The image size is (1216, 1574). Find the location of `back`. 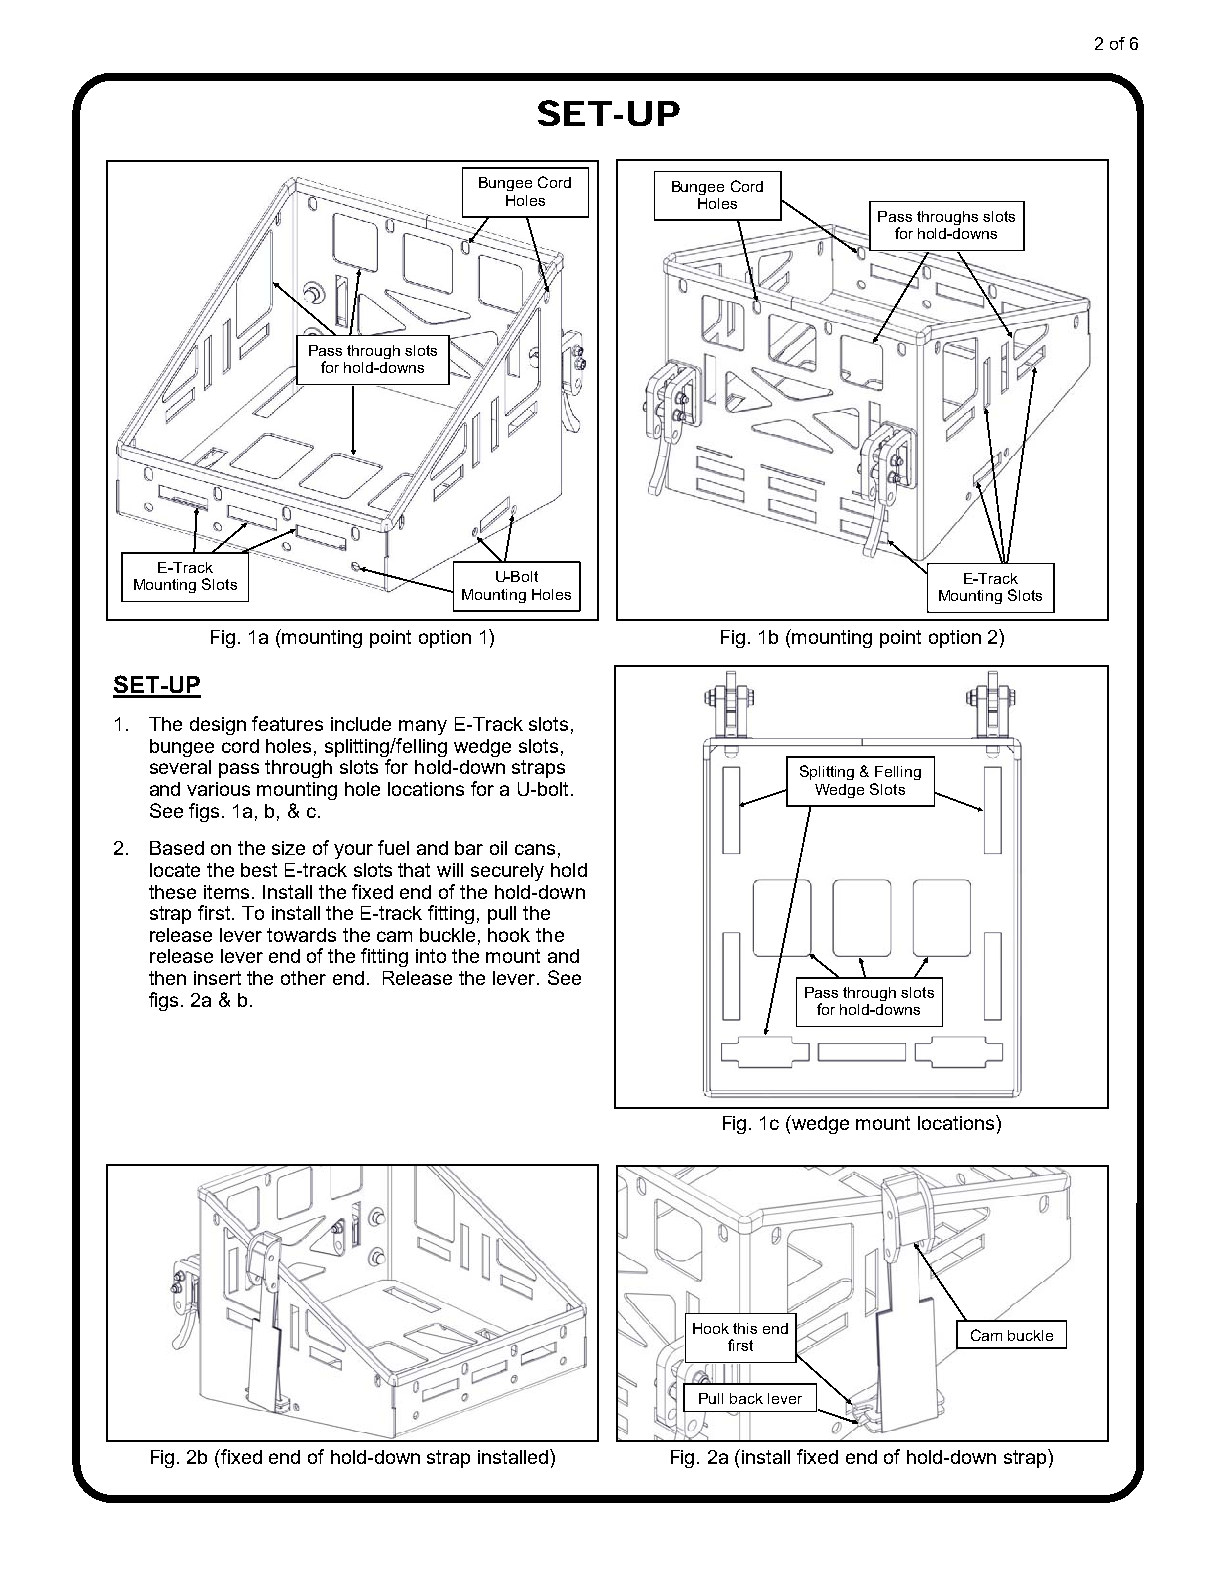

back is located at coordinates (746, 1398).
